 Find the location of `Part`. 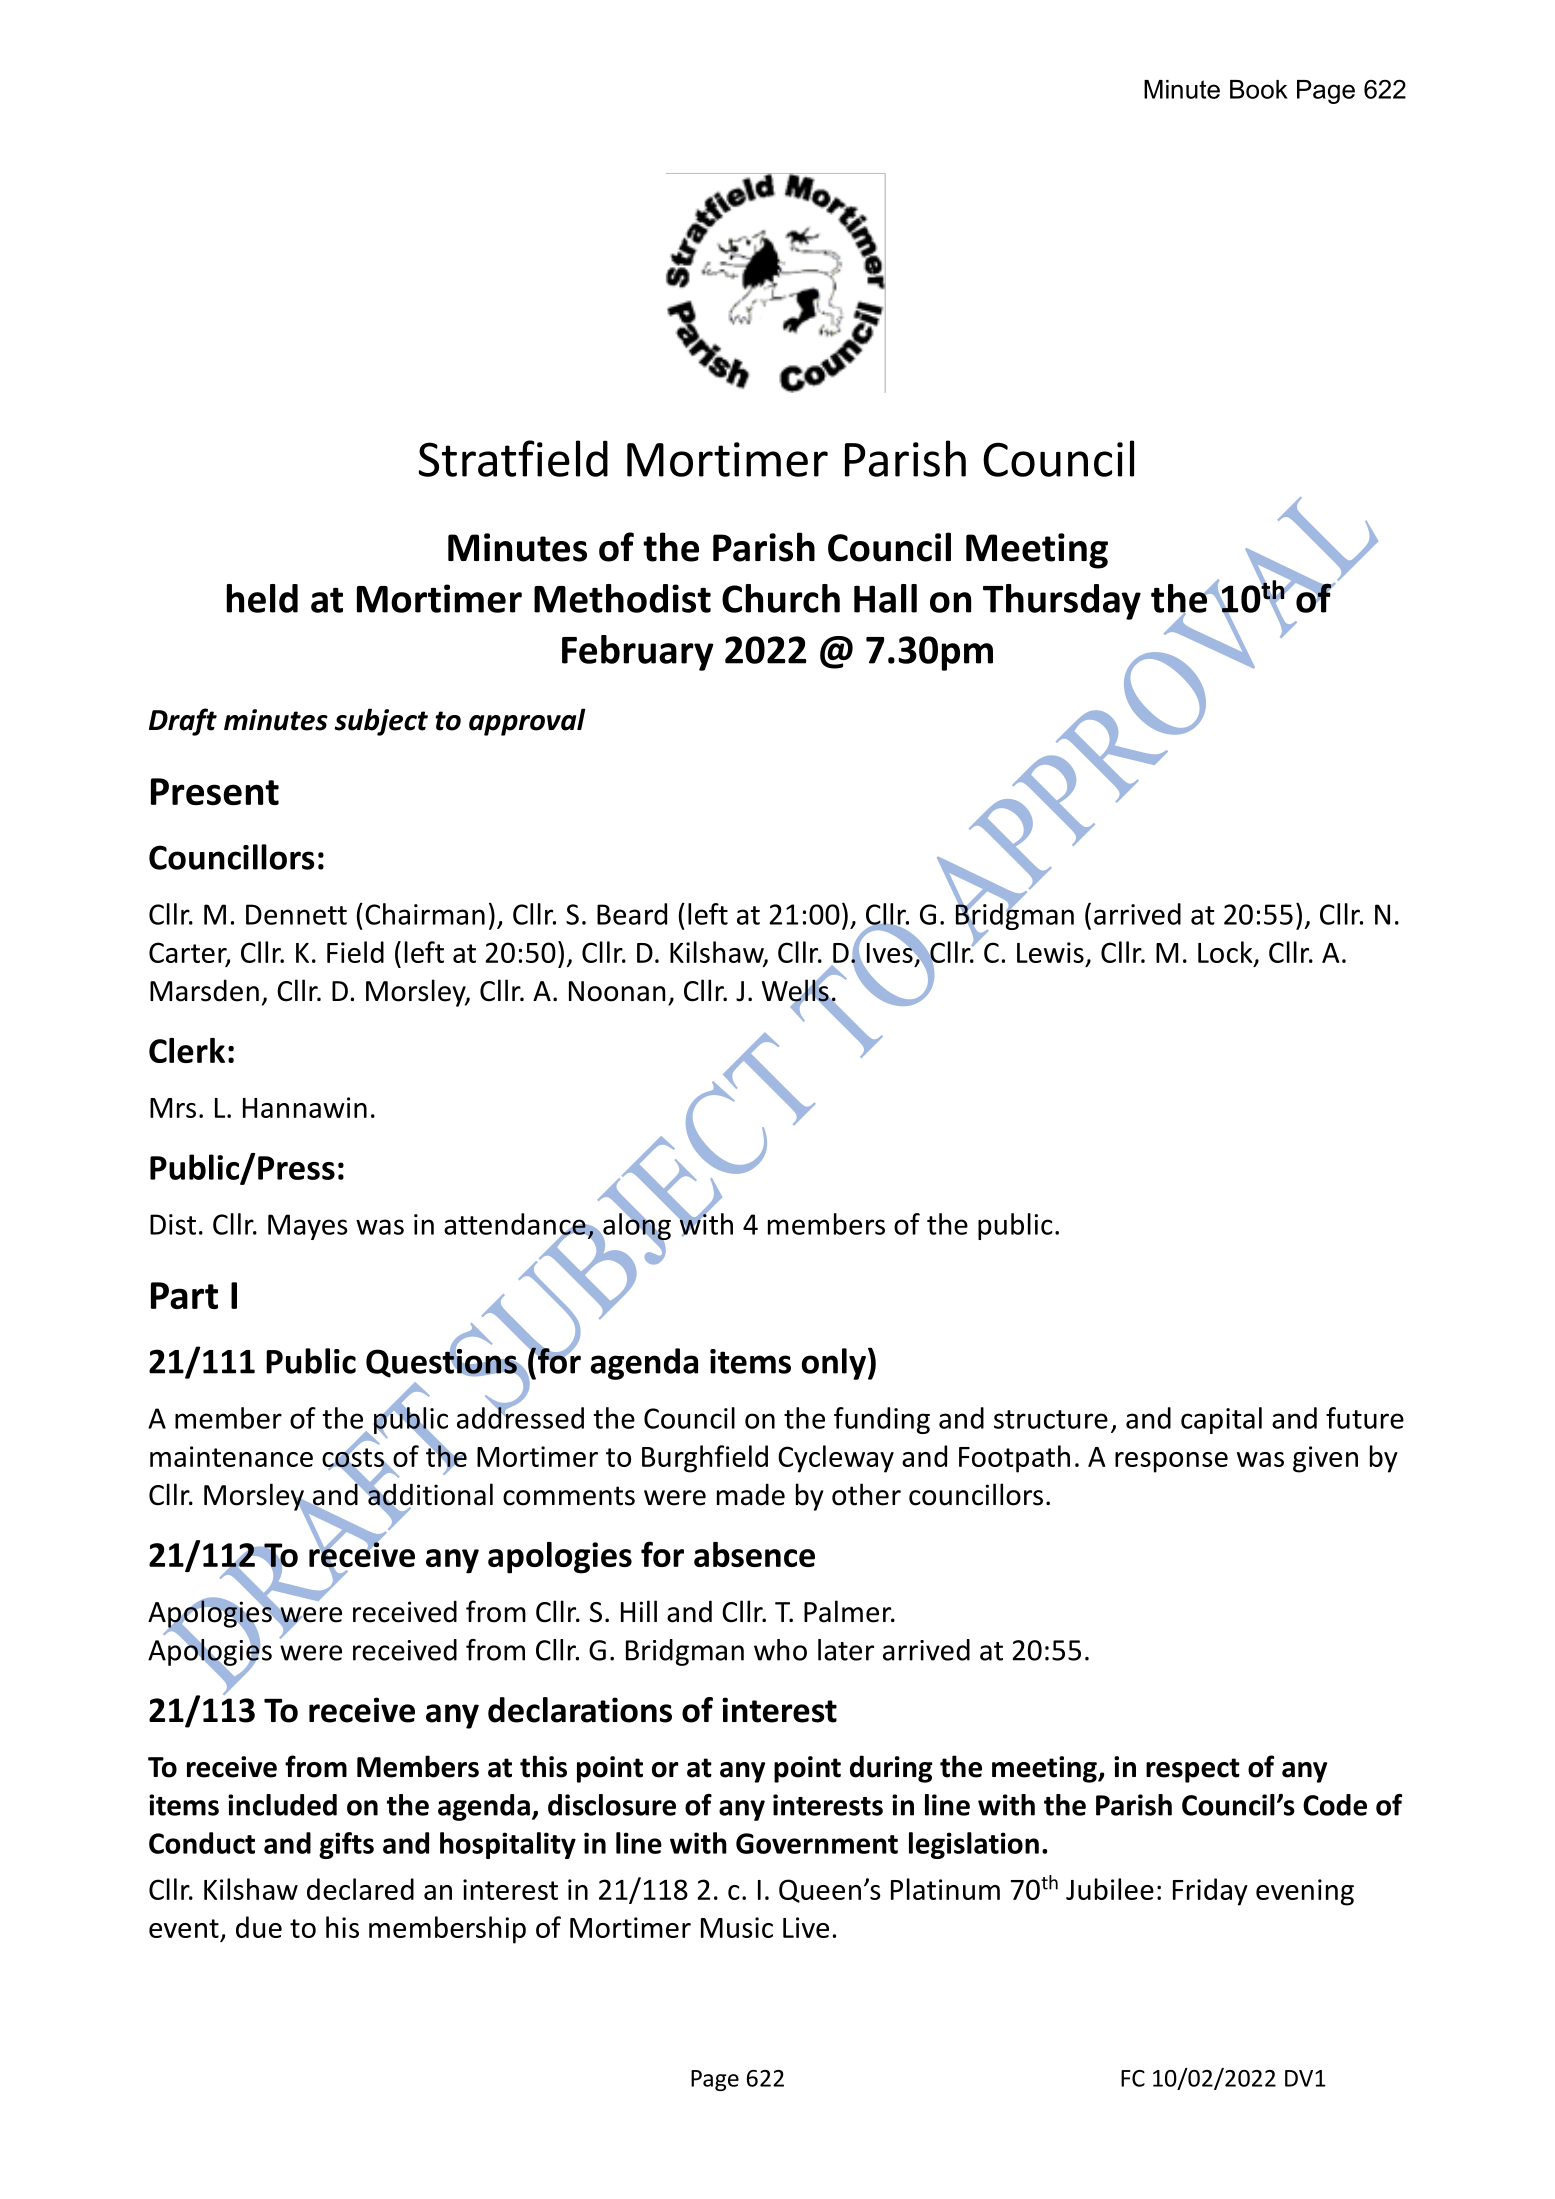

Part is located at coordinates (184, 1296).
